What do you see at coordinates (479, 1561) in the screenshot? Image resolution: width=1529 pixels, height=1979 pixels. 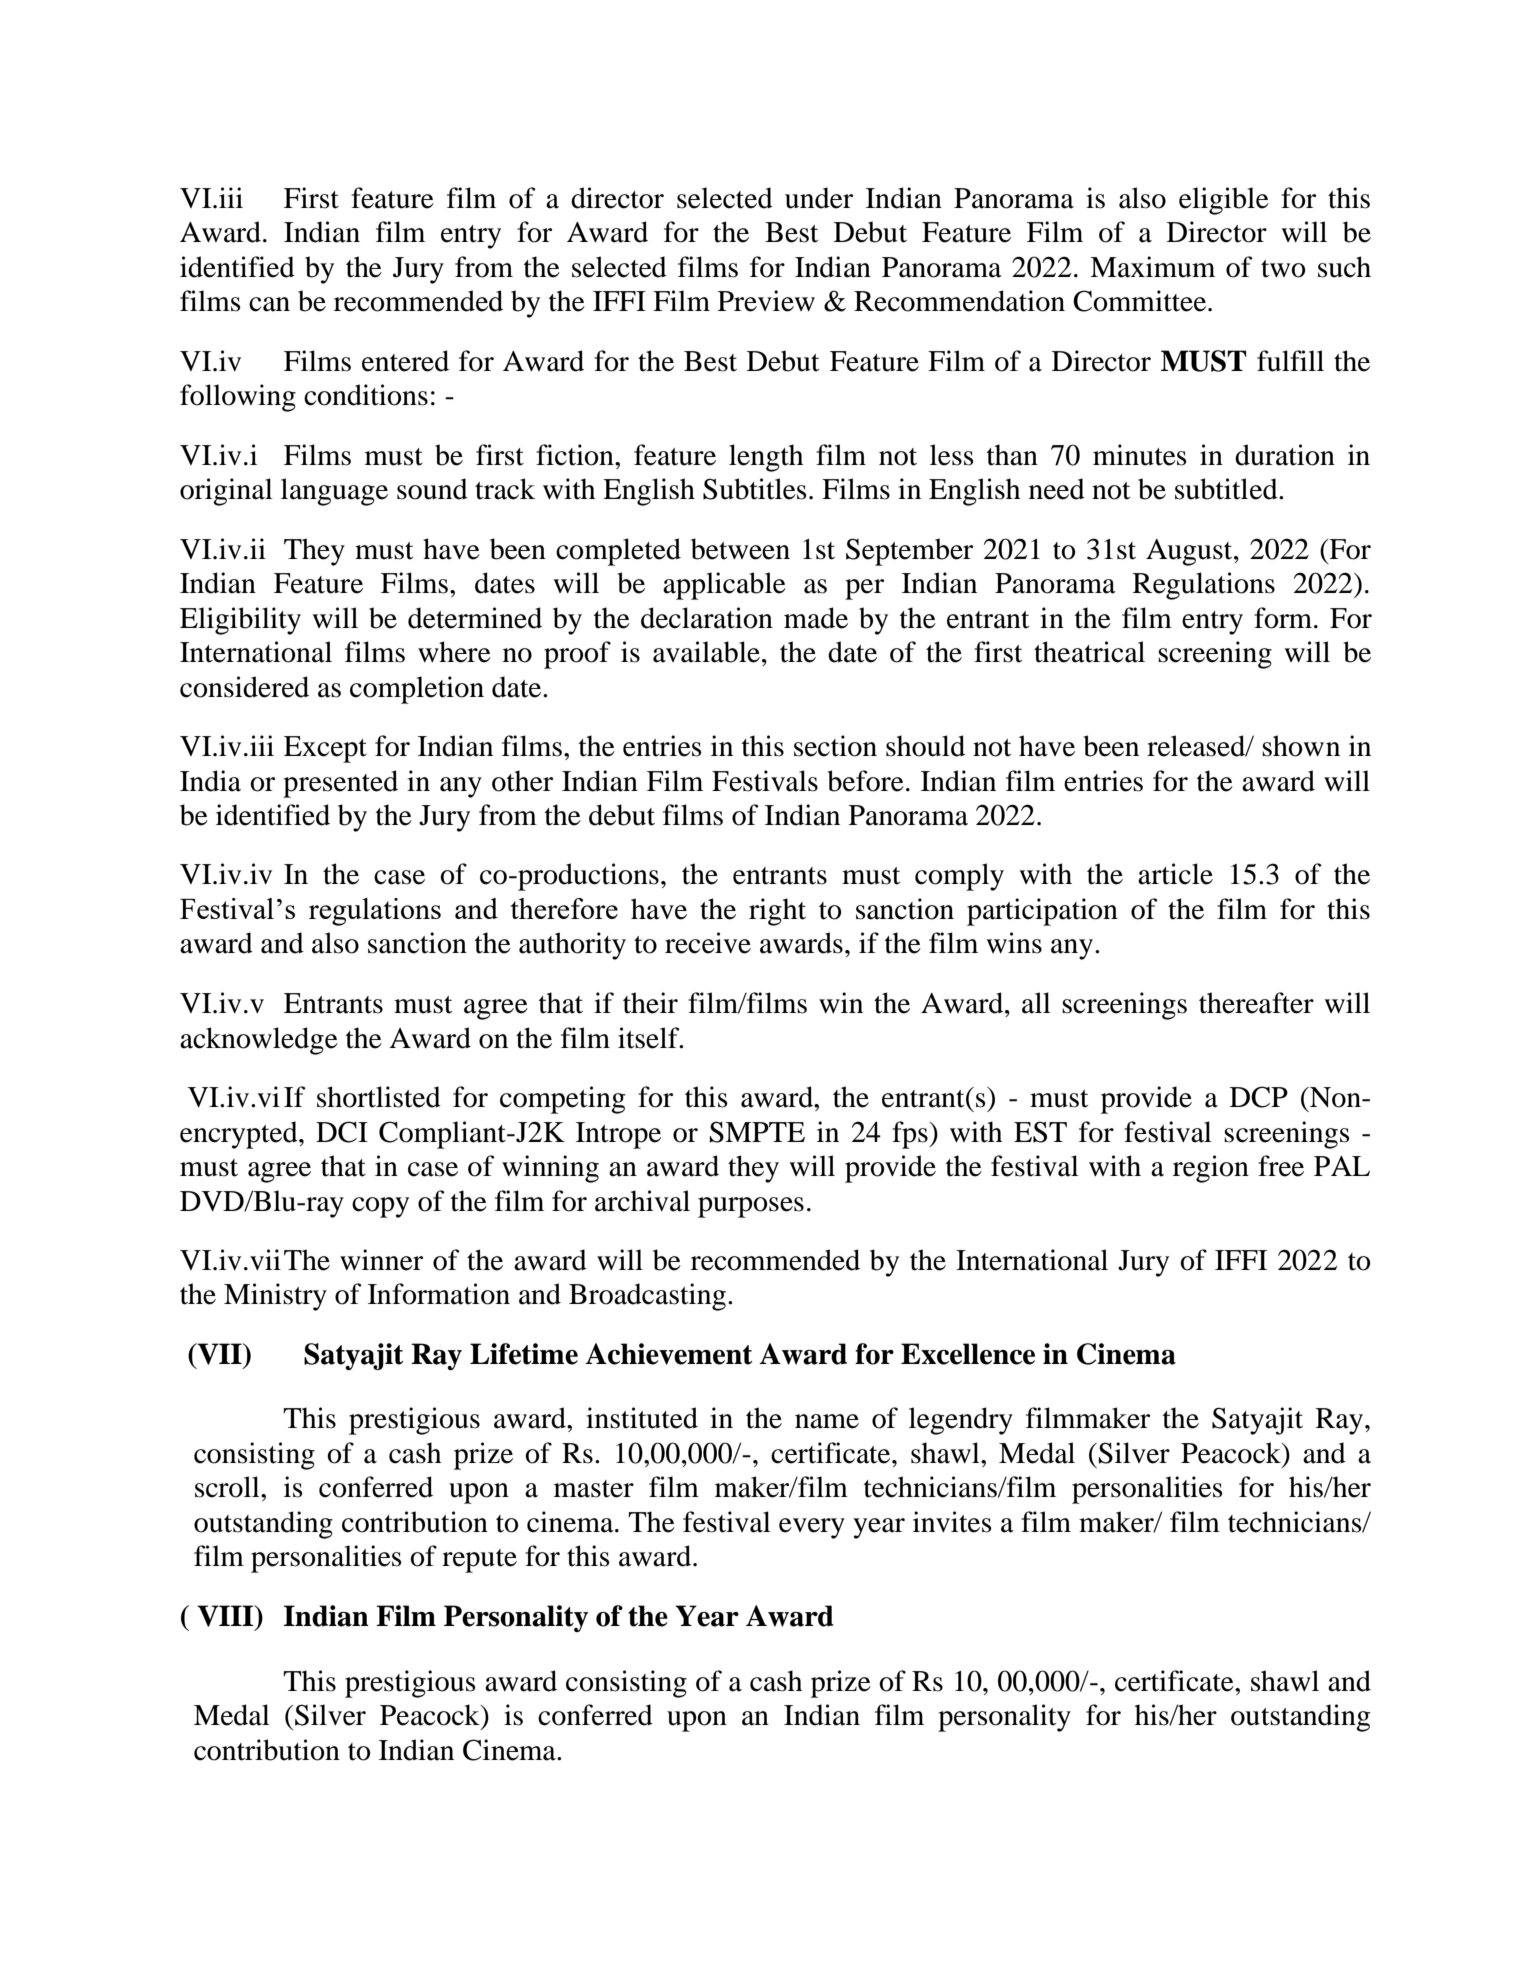 I see `repute` at bounding box center [479, 1561].
